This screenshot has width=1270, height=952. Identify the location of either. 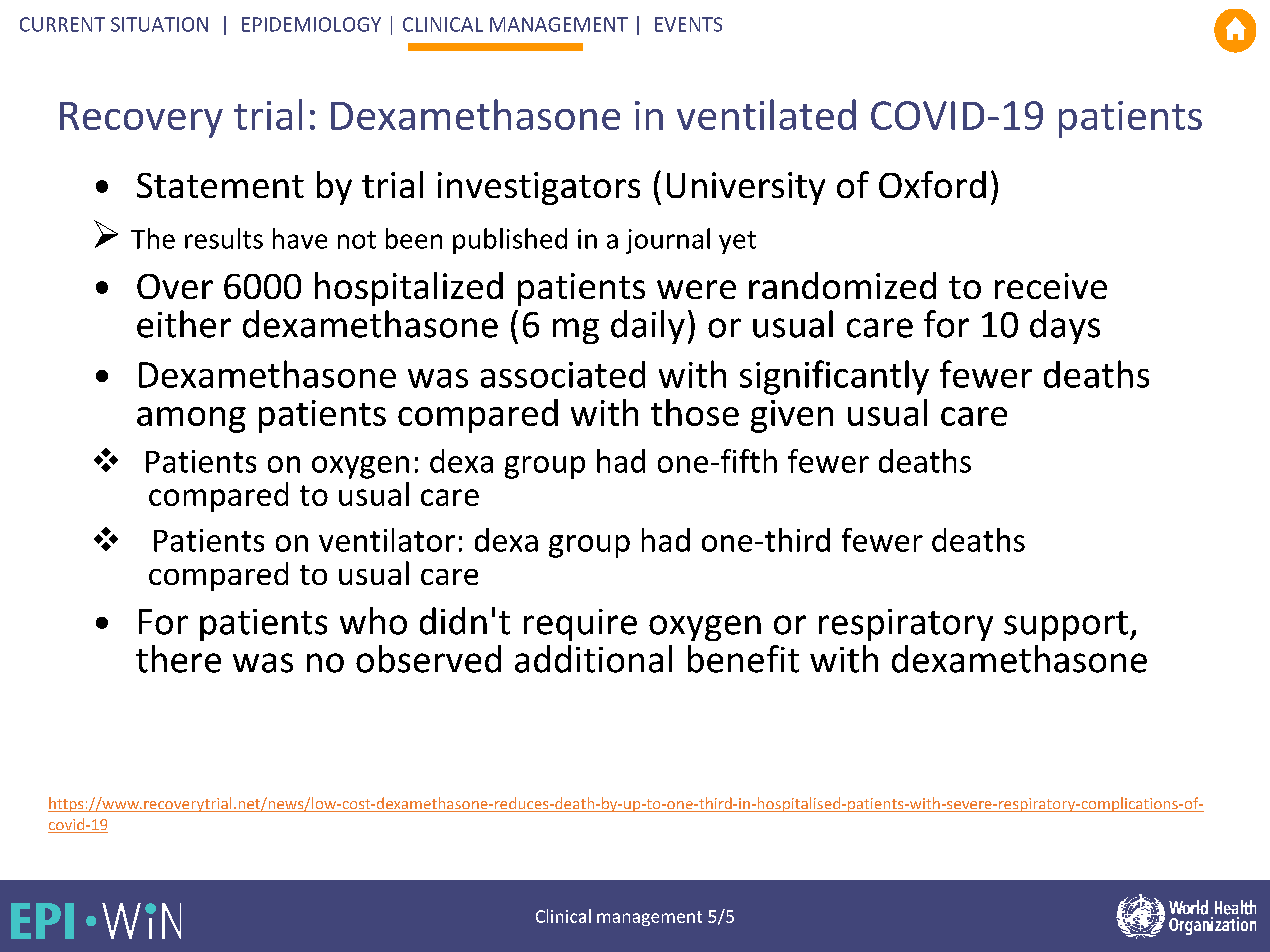
(184, 324).
